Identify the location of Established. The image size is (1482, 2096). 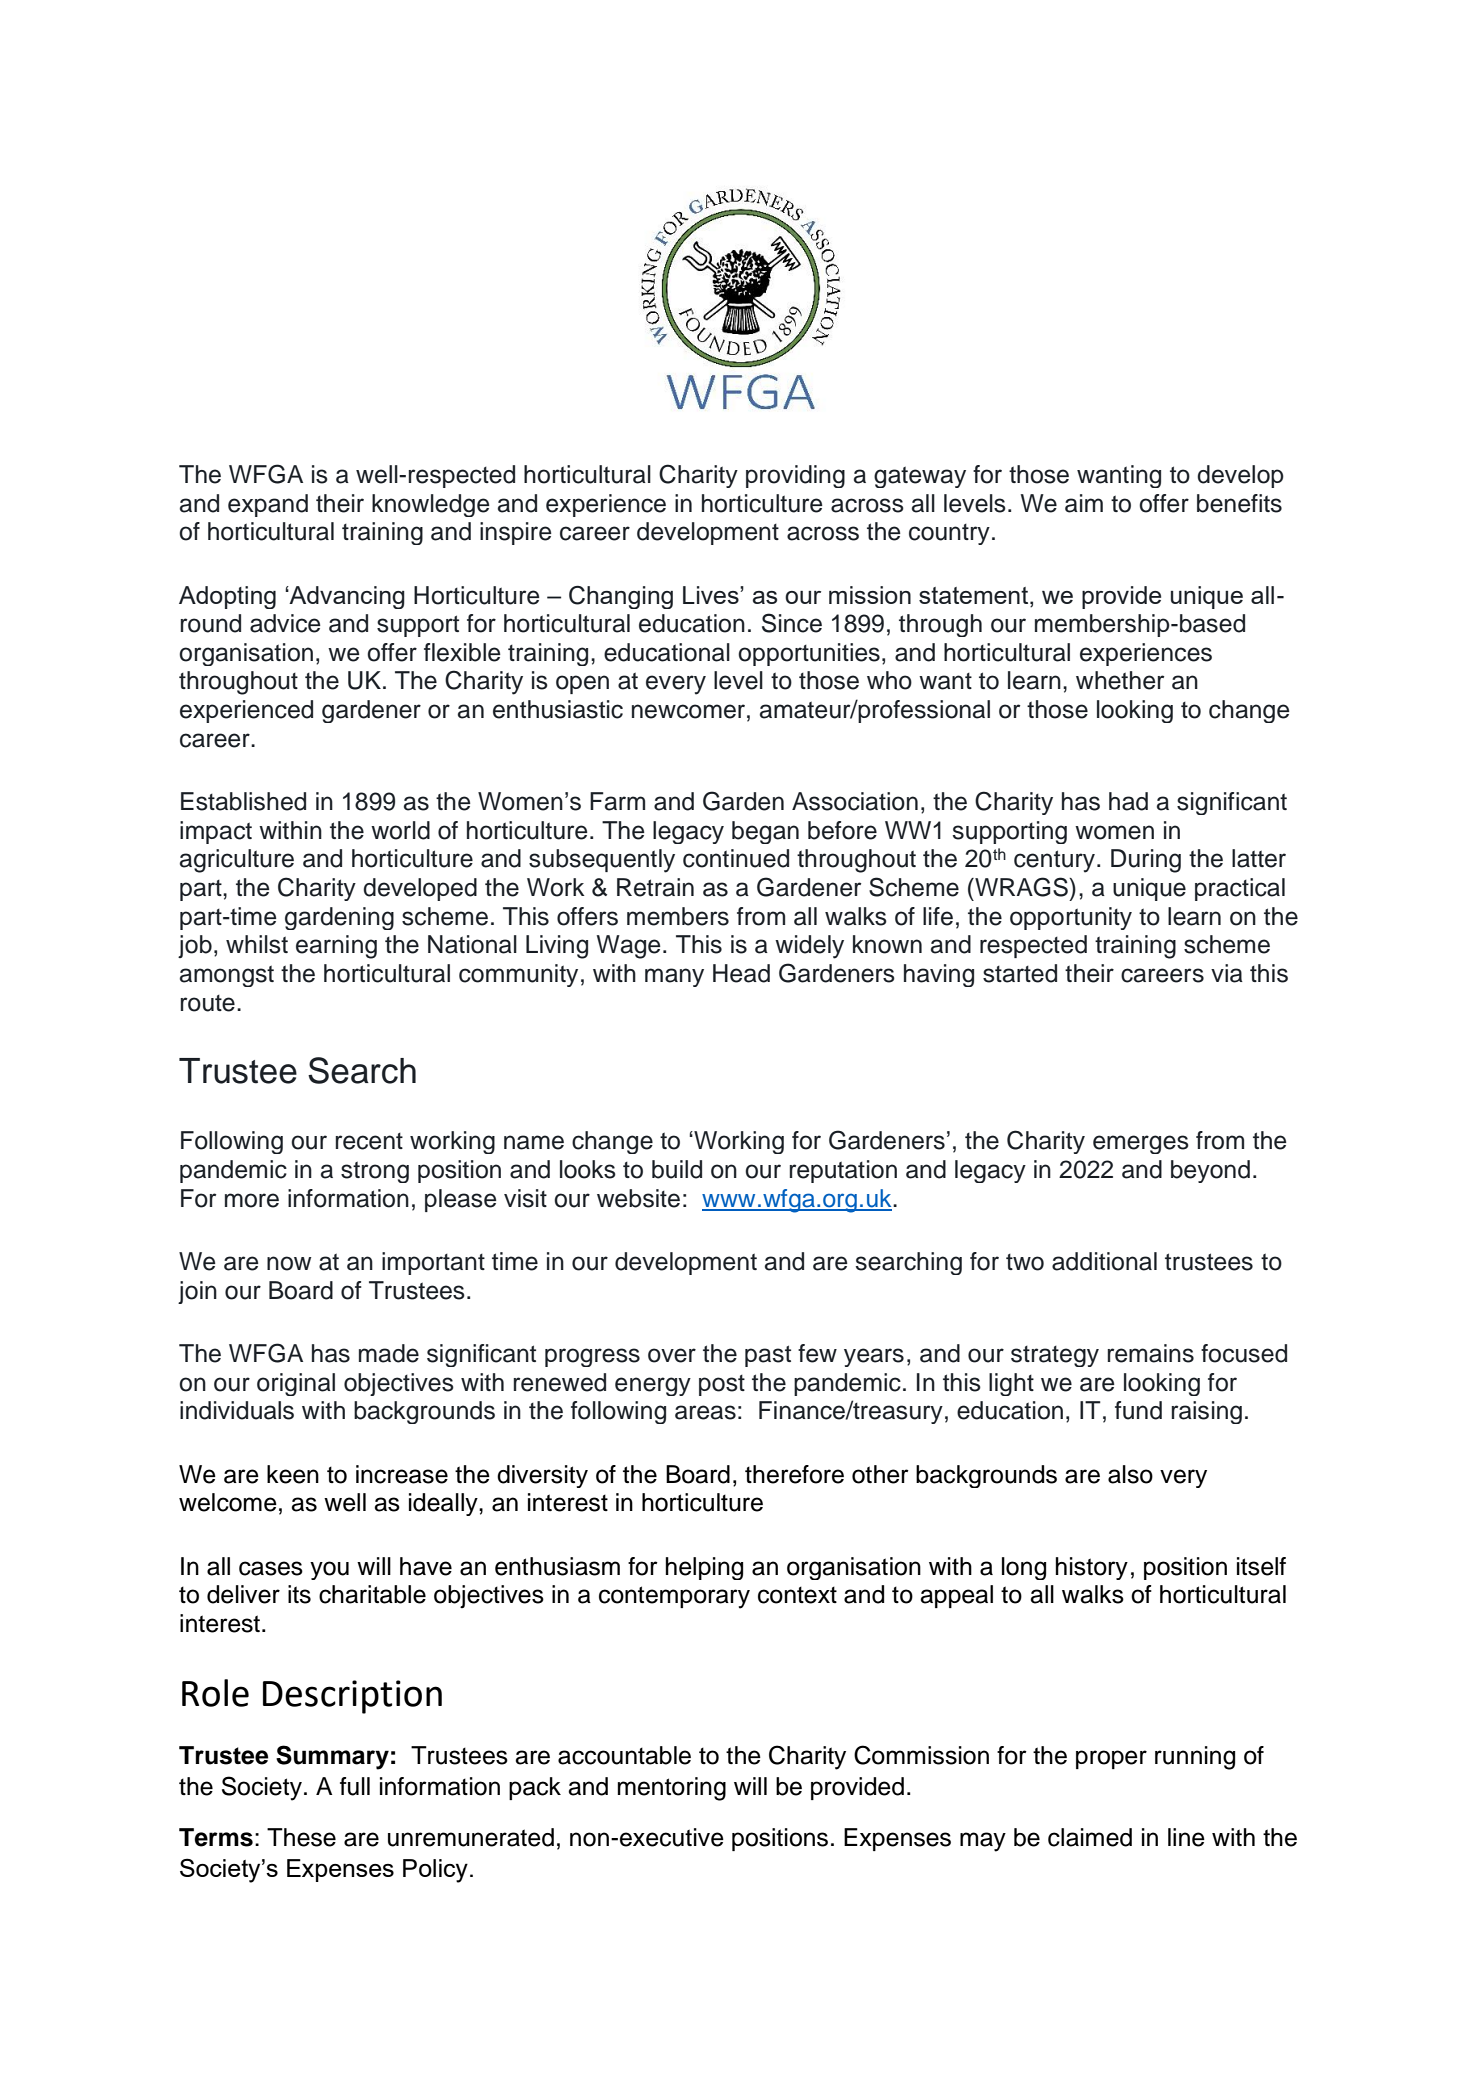
(243, 801).
